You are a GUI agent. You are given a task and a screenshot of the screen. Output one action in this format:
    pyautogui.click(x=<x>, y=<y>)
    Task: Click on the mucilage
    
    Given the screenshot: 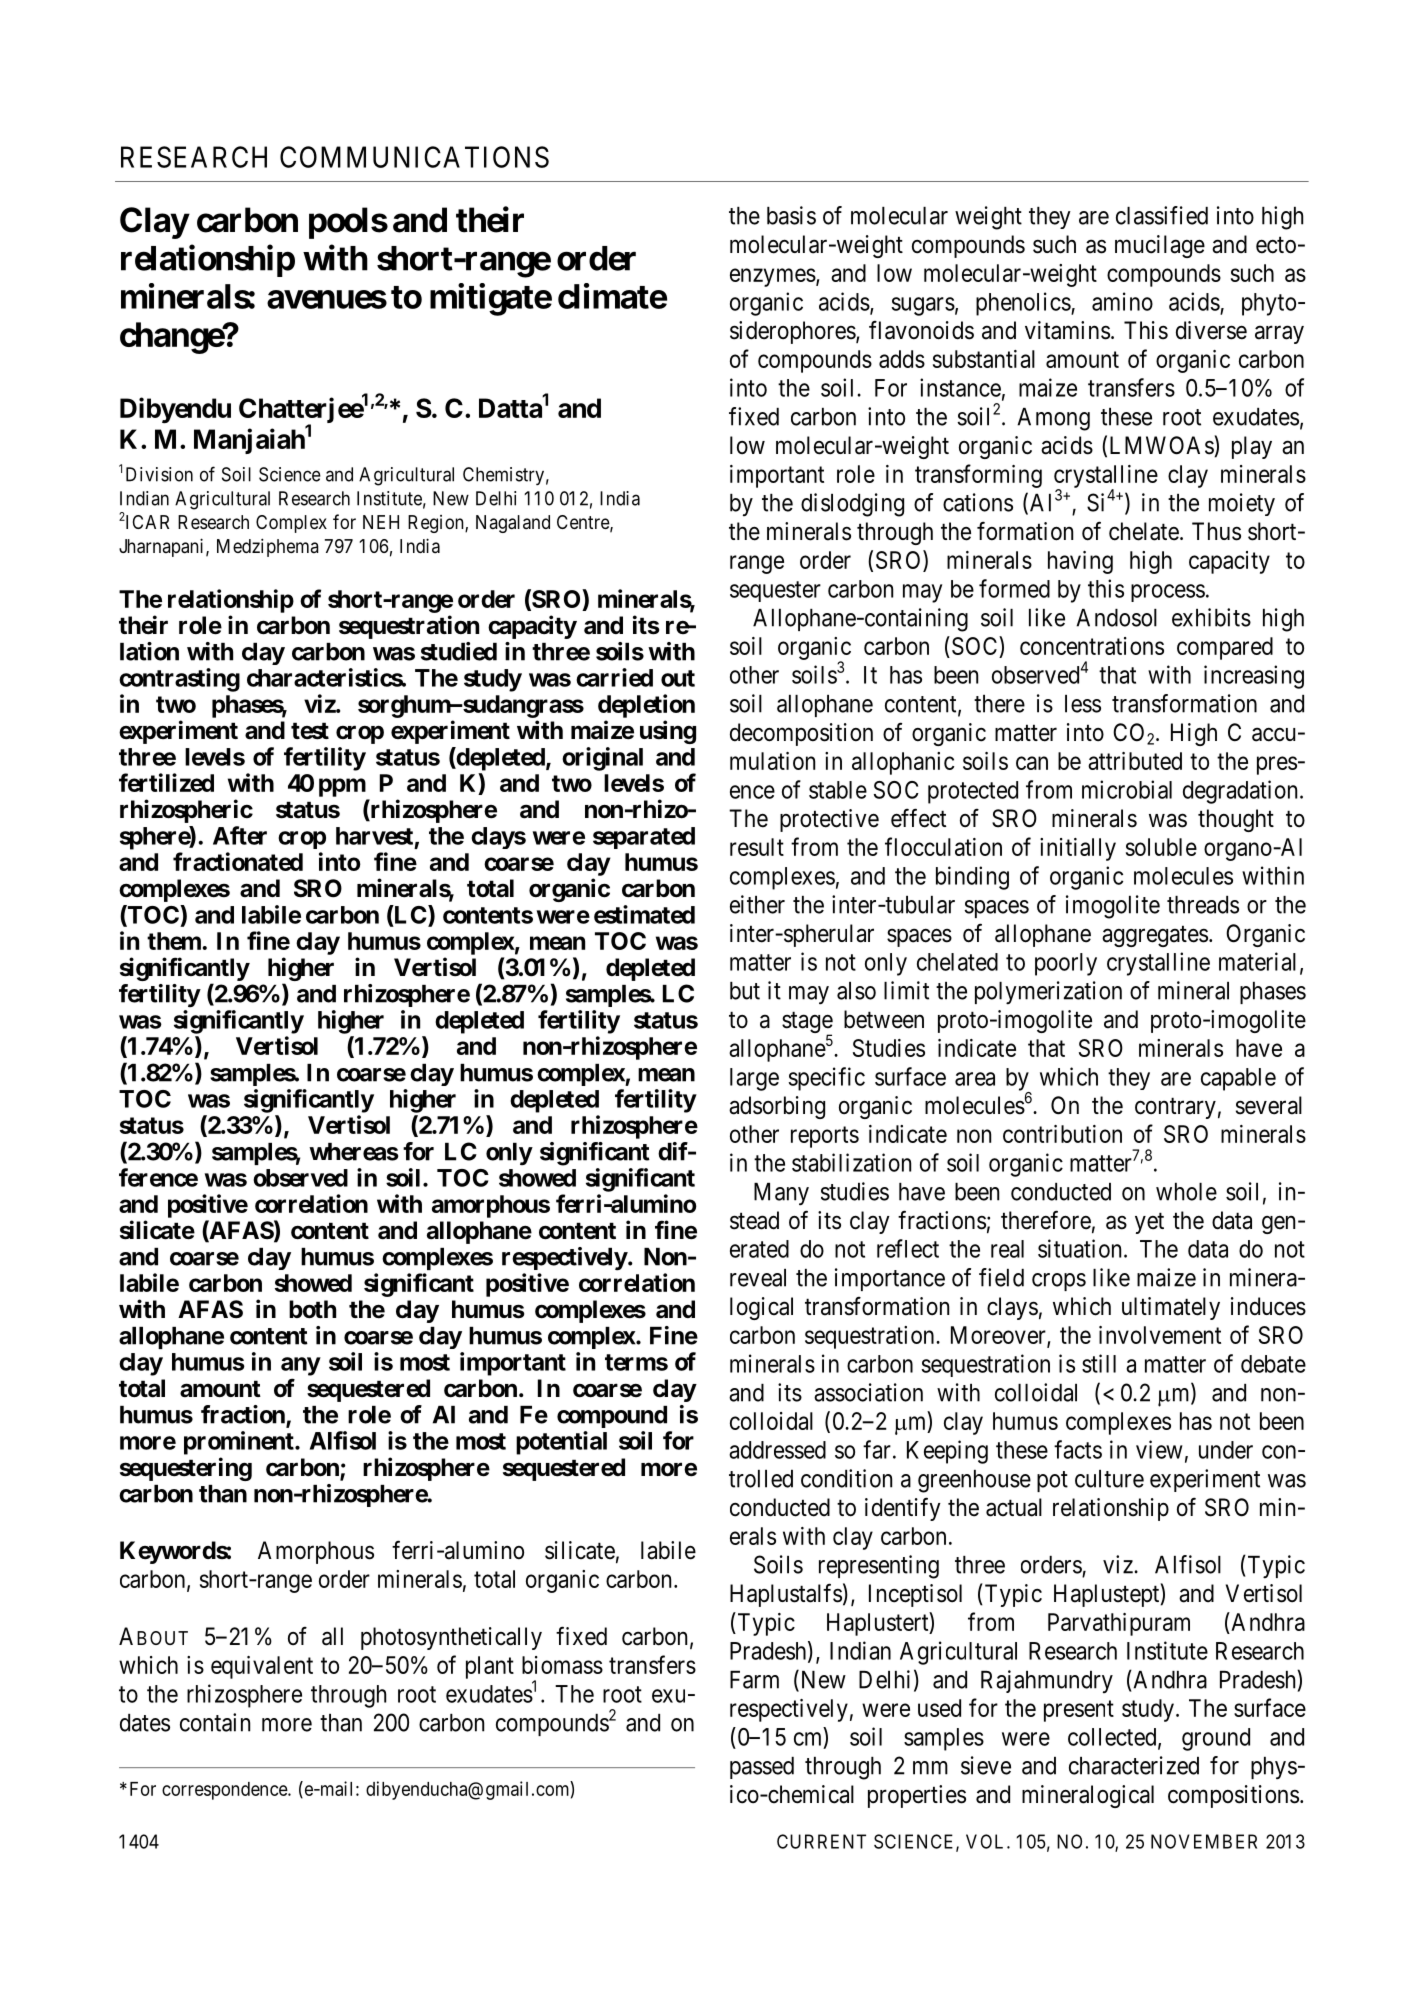 What is the action you would take?
    pyautogui.click(x=1160, y=246)
